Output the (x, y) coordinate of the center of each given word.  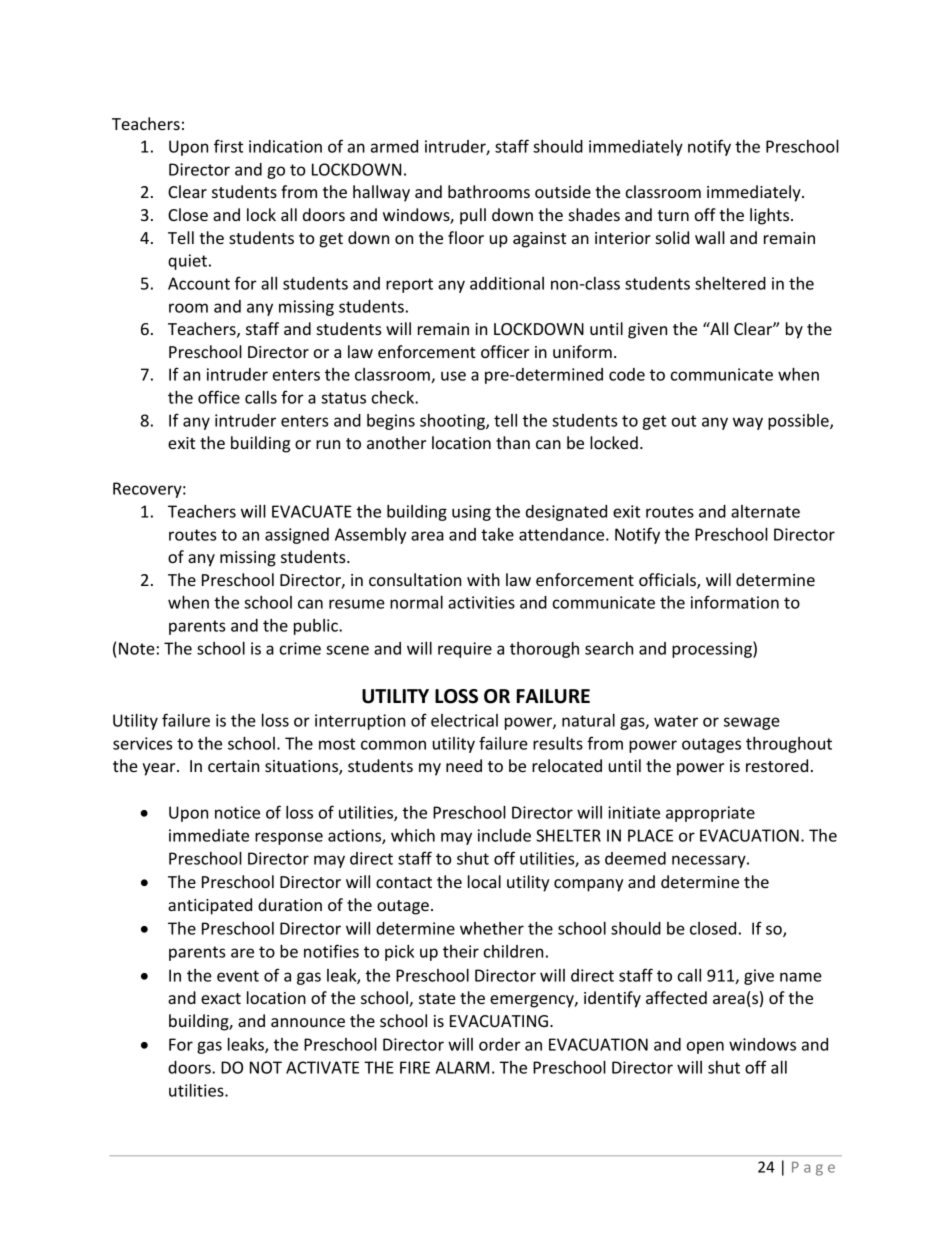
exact (221, 998)
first (228, 146)
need (464, 765)
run (328, 444)
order (500, 1044)
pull (473, 216)
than (513, 442)
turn (673, 215)
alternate (765, 511)
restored (777, 765)
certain (233, 766)
